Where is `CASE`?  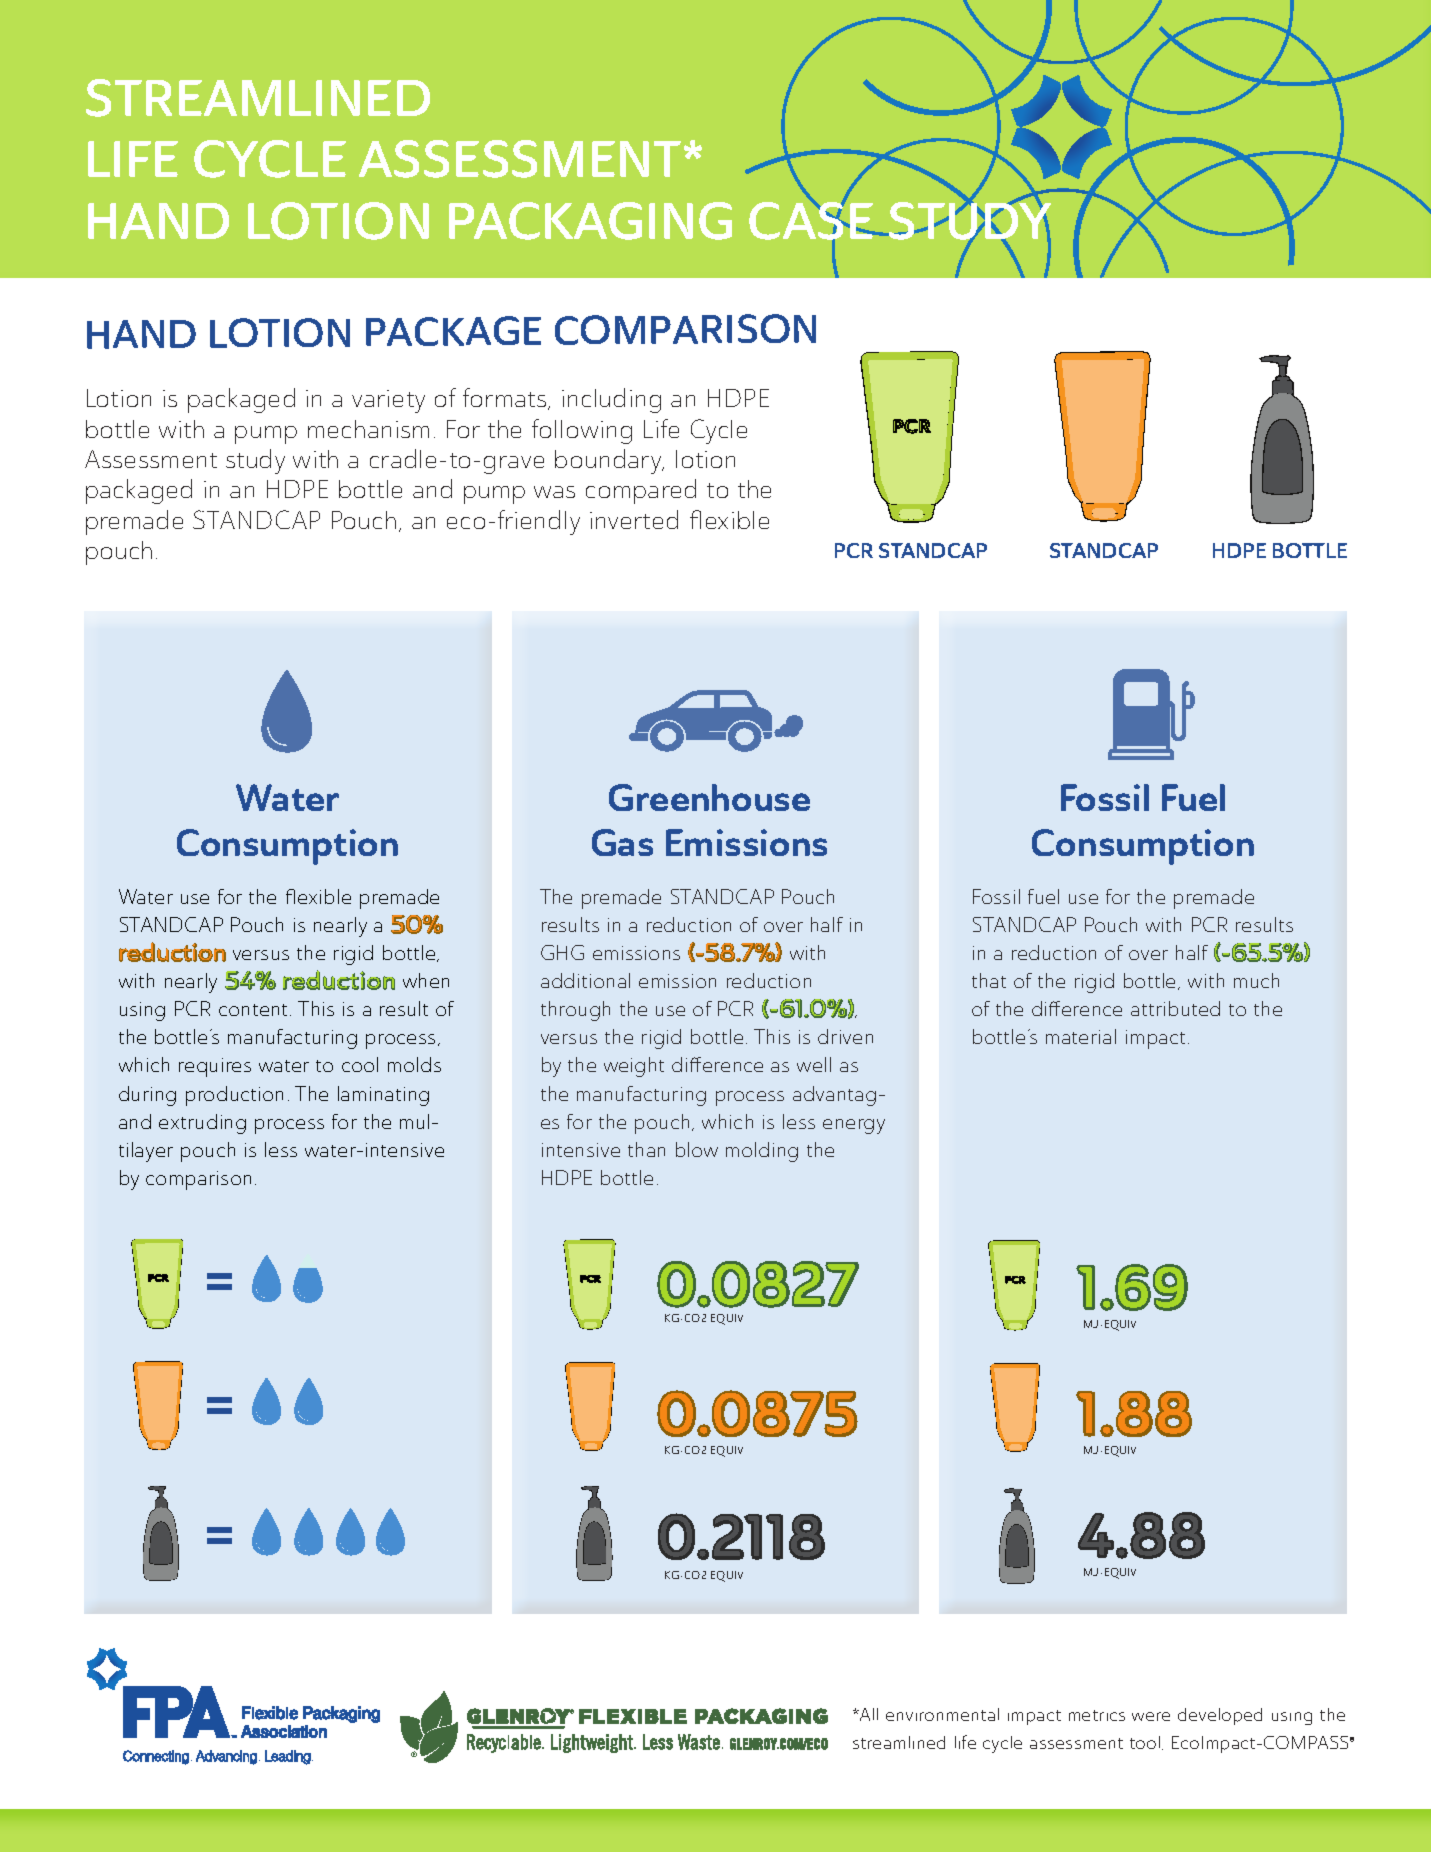
CASE is located at coordinates (812, 221).
